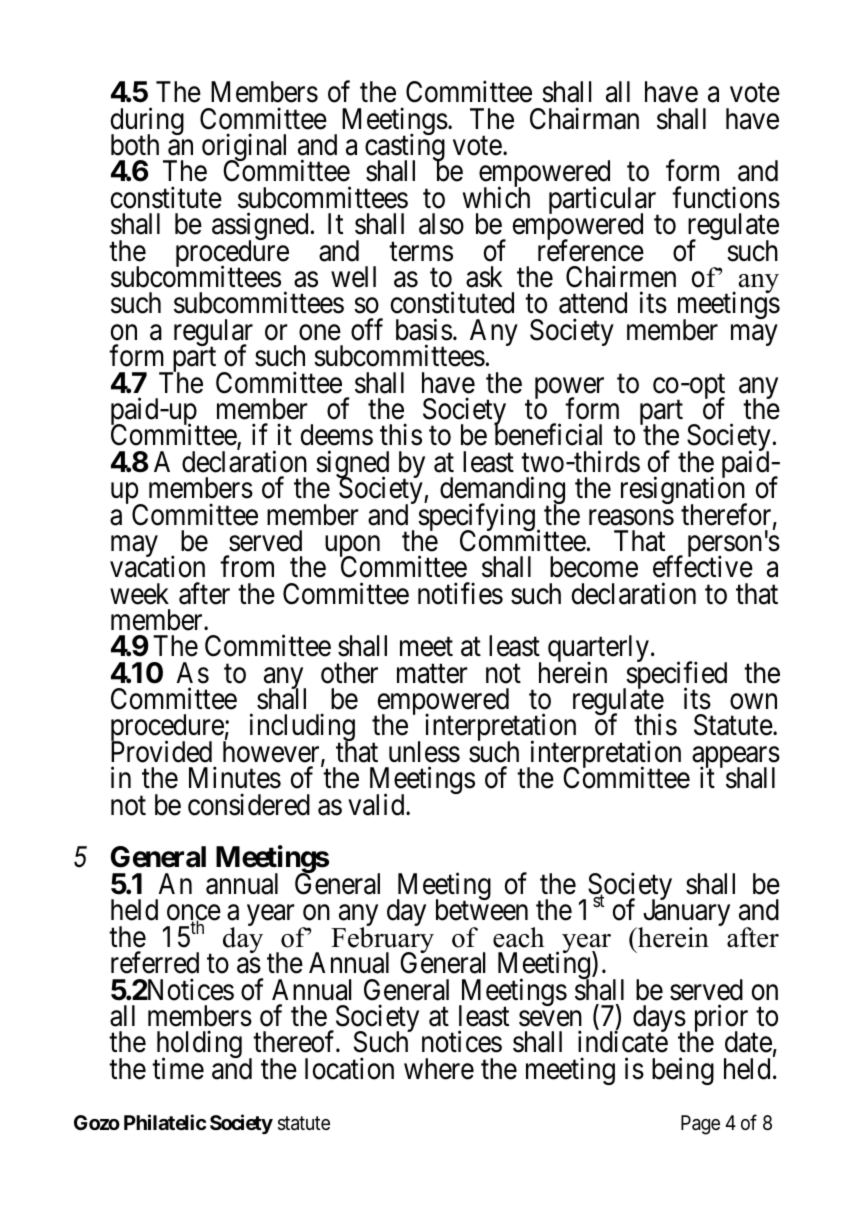 This page has width=852, height=1208. I want to click on from, so click(247, 567).
